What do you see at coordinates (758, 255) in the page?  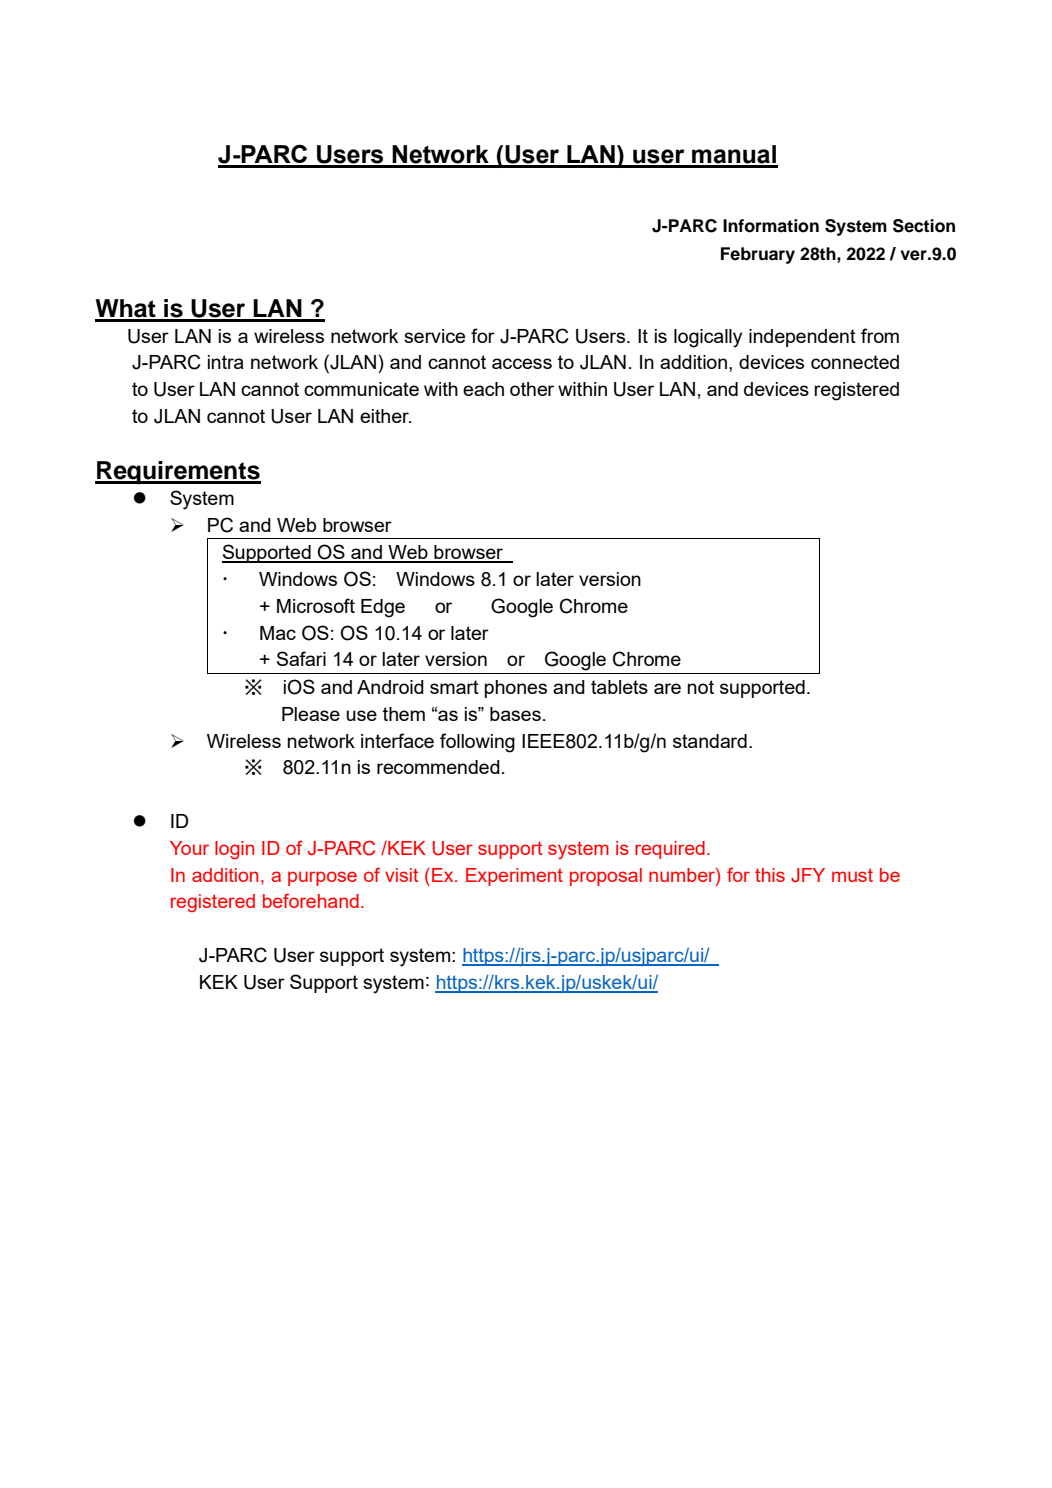 I see `February` at bounding box center [758, 255].
